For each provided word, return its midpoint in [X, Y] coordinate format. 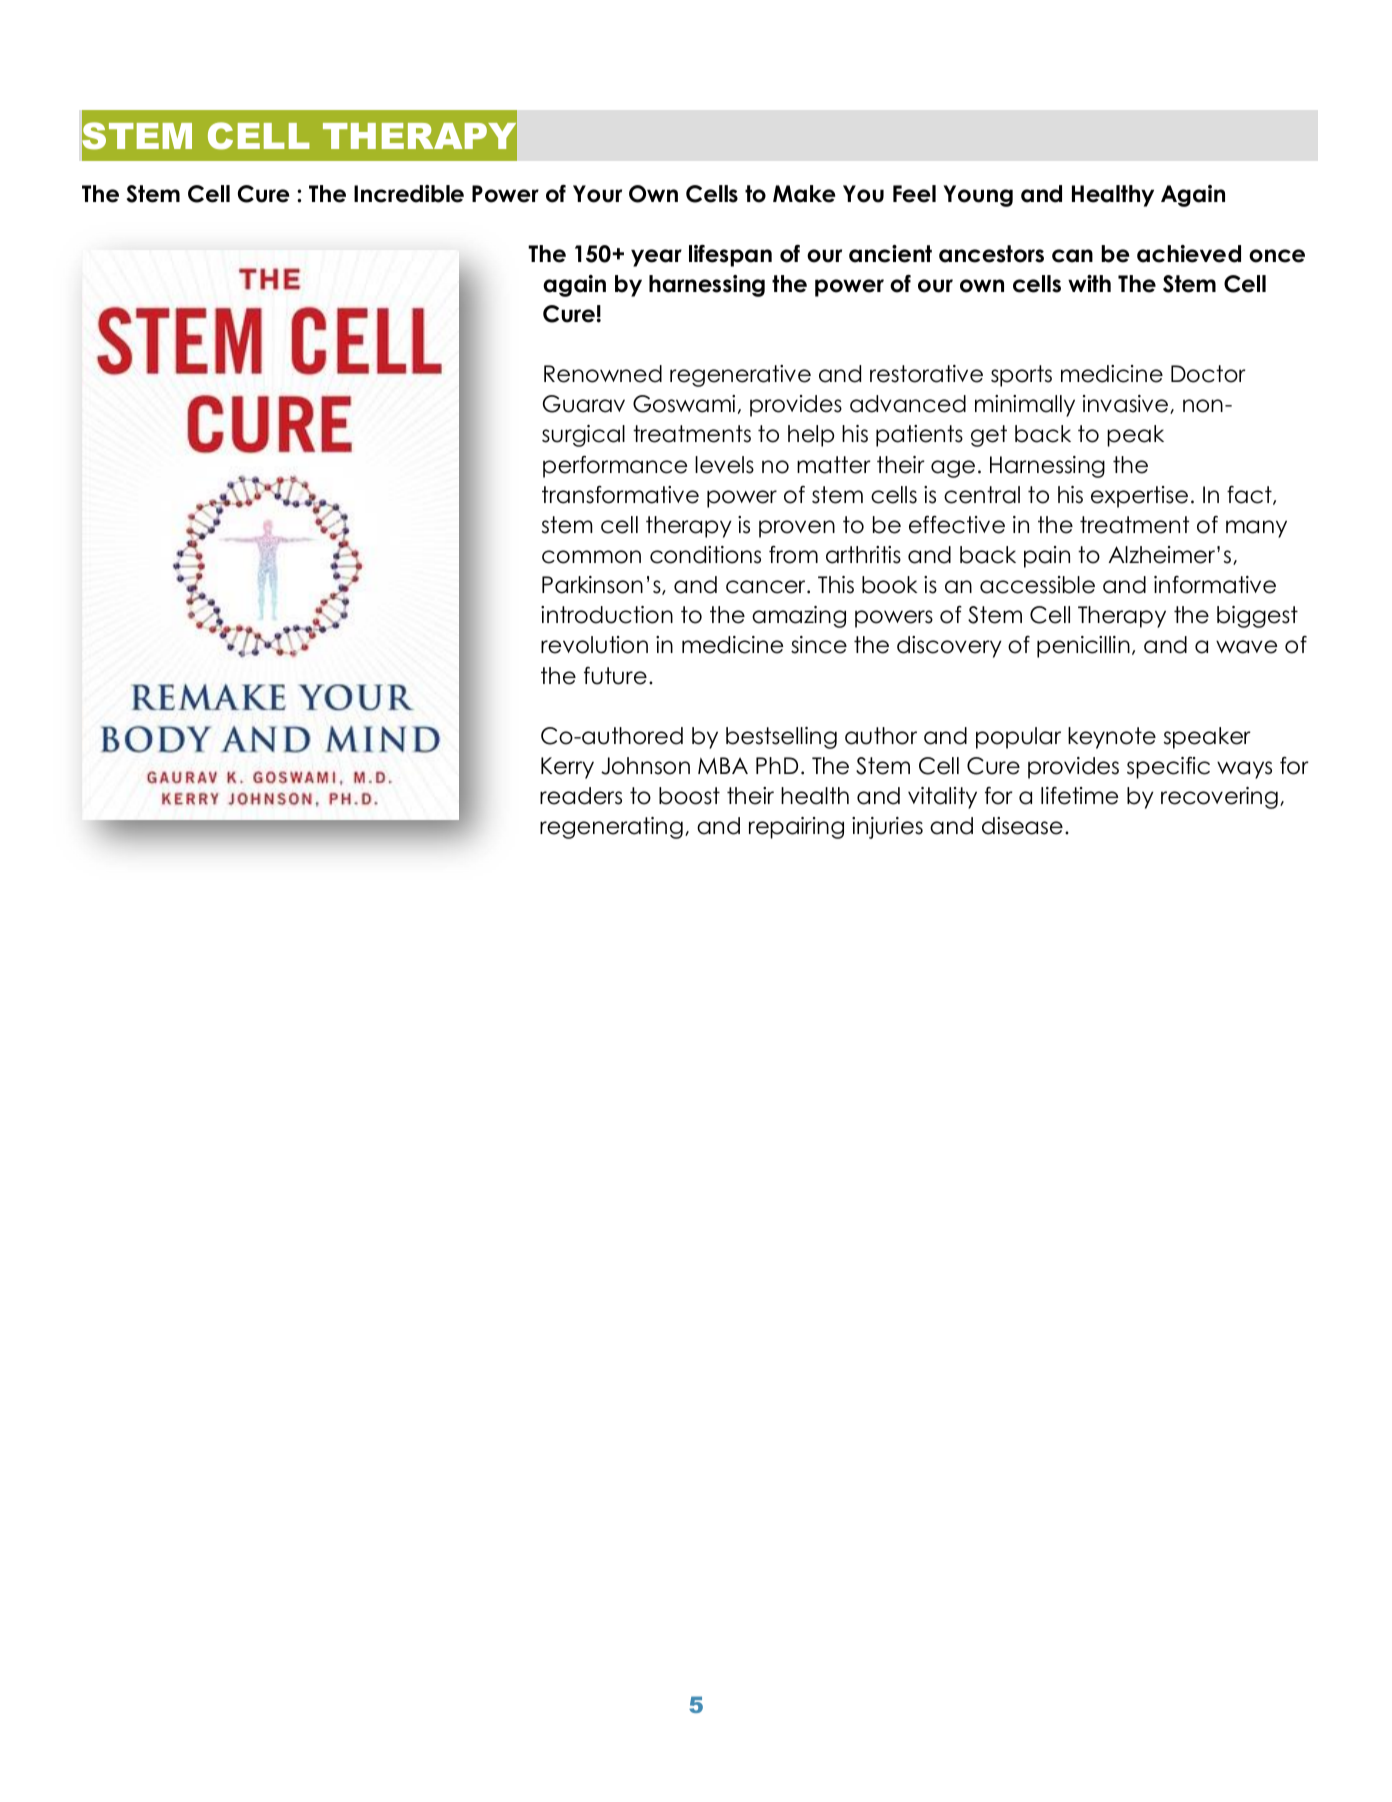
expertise [1139, 497]
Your [597, 194]
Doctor [1208, 374]
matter [834, 465]
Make [804, 194]
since [819, 645]
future [615, 676]
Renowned [603, 374]
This [836, 585]
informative [1215, 585]
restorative [926, 374]
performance [615, 467]
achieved [1189, 254]
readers [581, 796]
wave [1246, 647]
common [591, 557]
